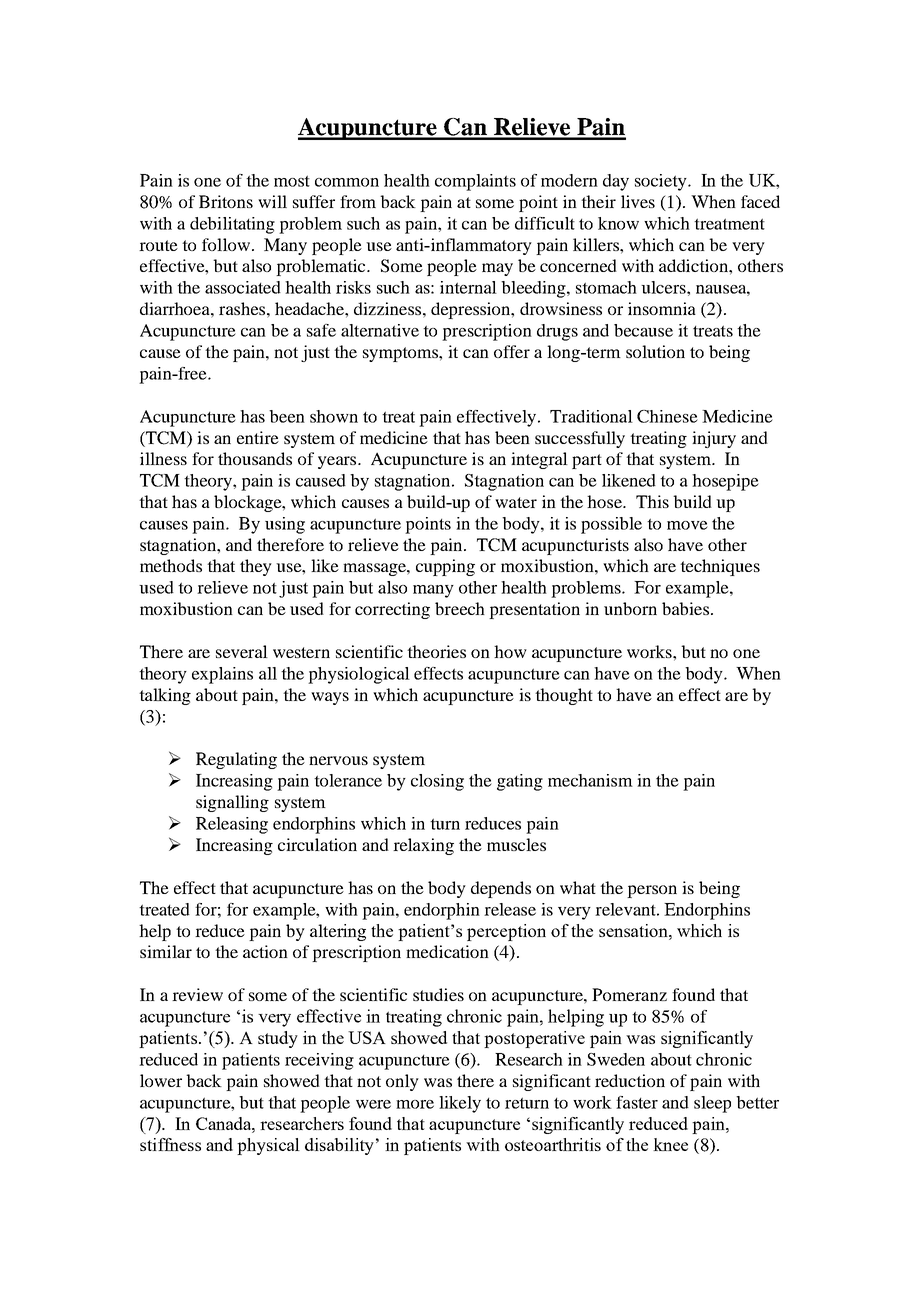 The width and height of the screenshot is (924, 1308). I want to click on complaints, so click(475, 182).
